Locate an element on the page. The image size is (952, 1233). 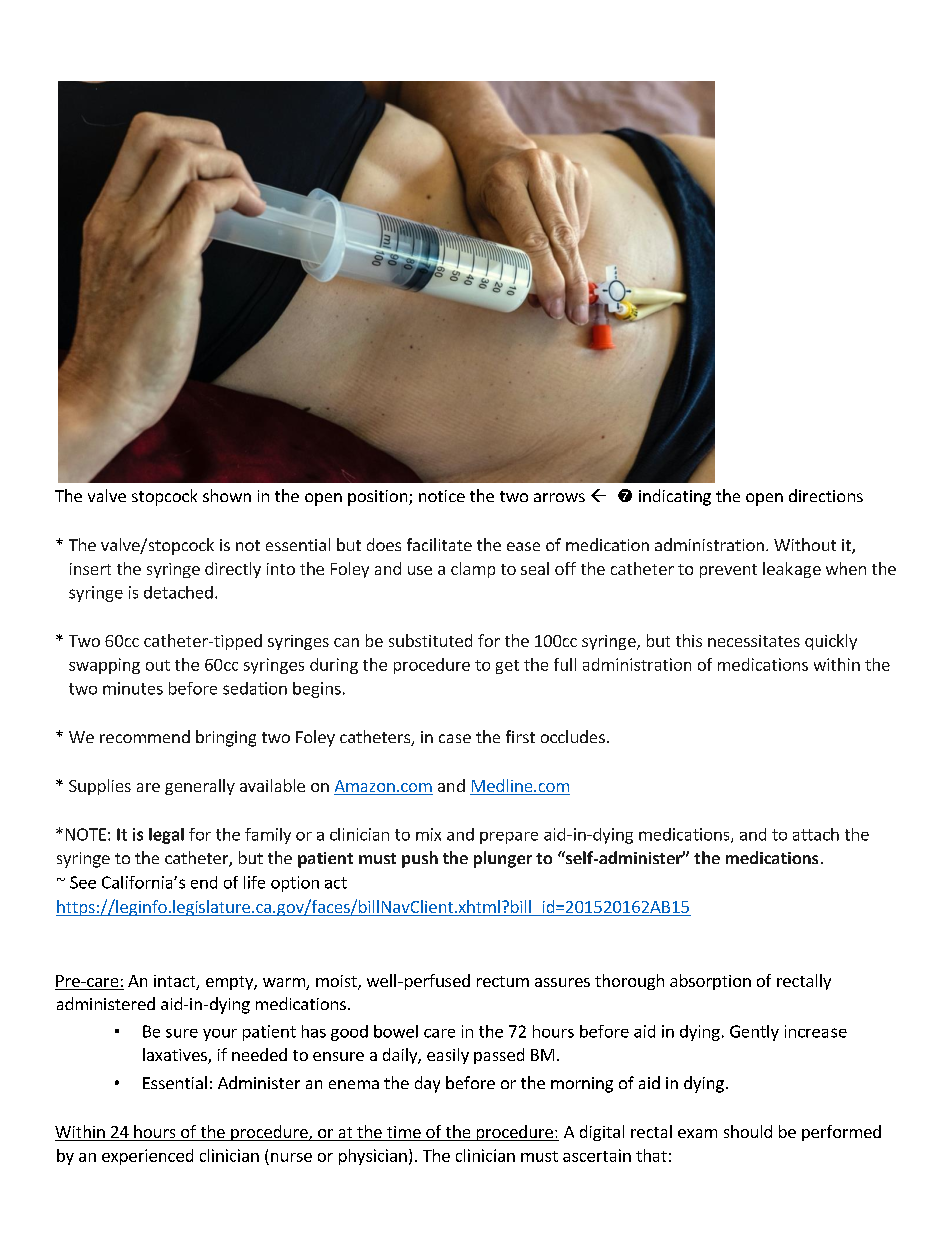
shown is located at coordinates (227, 495).
